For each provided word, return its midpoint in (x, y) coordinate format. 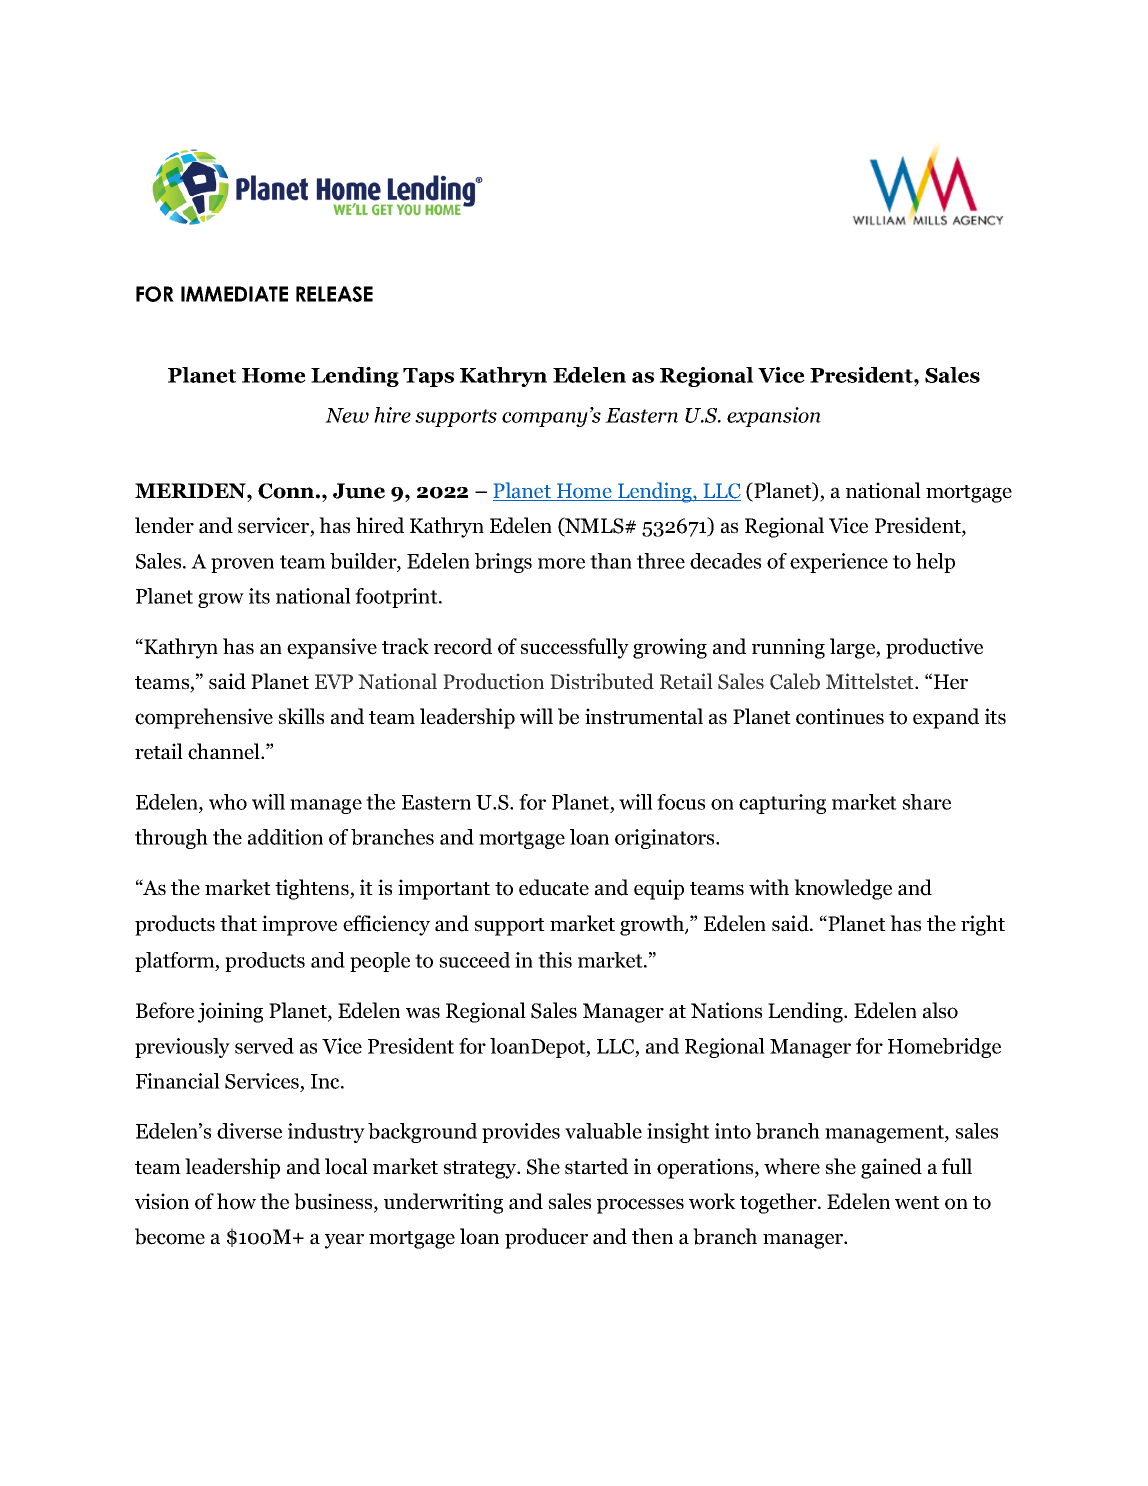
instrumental (644, 716)
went (917, 1203)
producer (546, 1238)
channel (225, 751)
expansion (774, 417)
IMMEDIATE (234, 294)
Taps (428, 377)
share (926, 802)
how (236, 1201)
